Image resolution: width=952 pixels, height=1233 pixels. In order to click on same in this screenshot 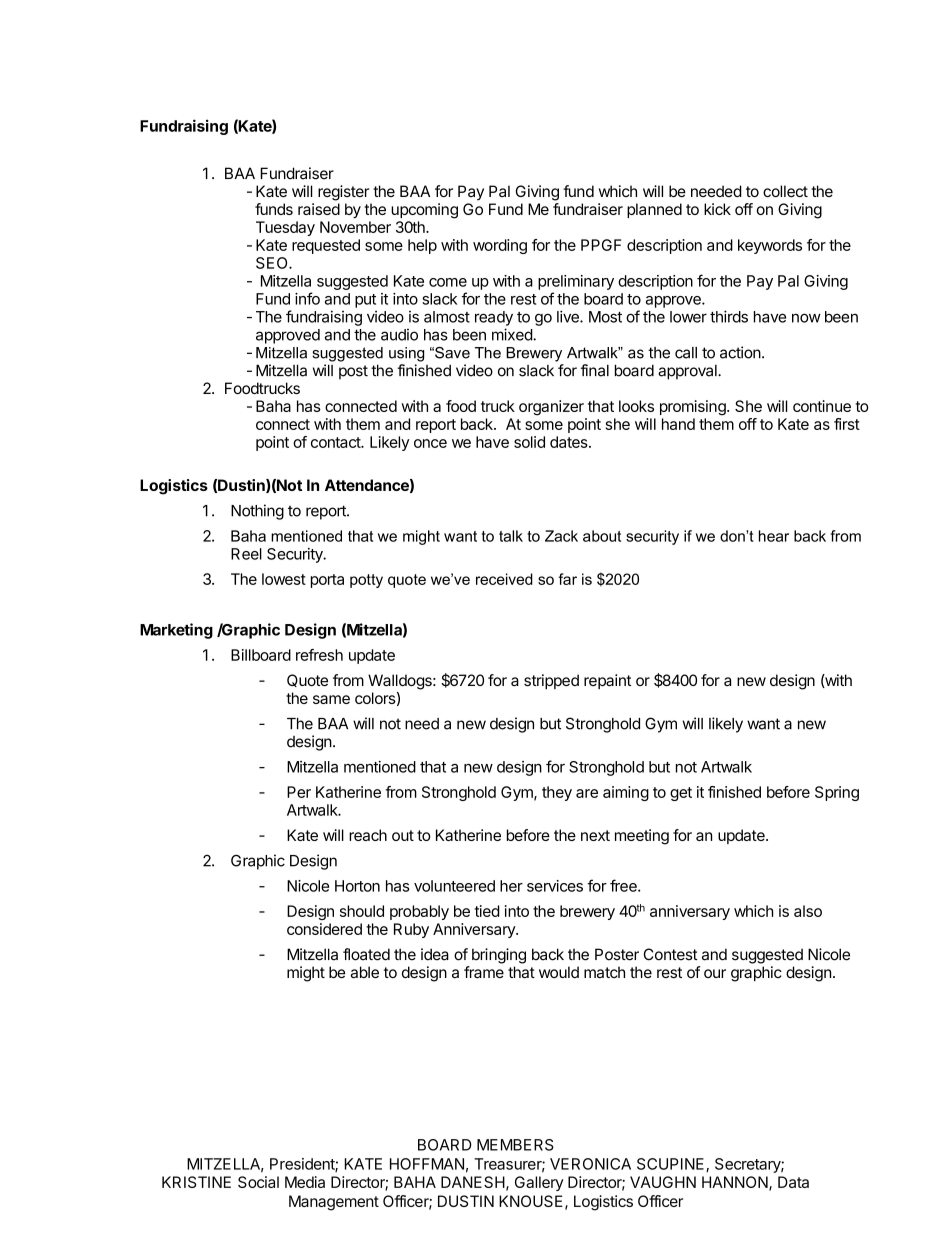, I will do `click(331, 699)`.
